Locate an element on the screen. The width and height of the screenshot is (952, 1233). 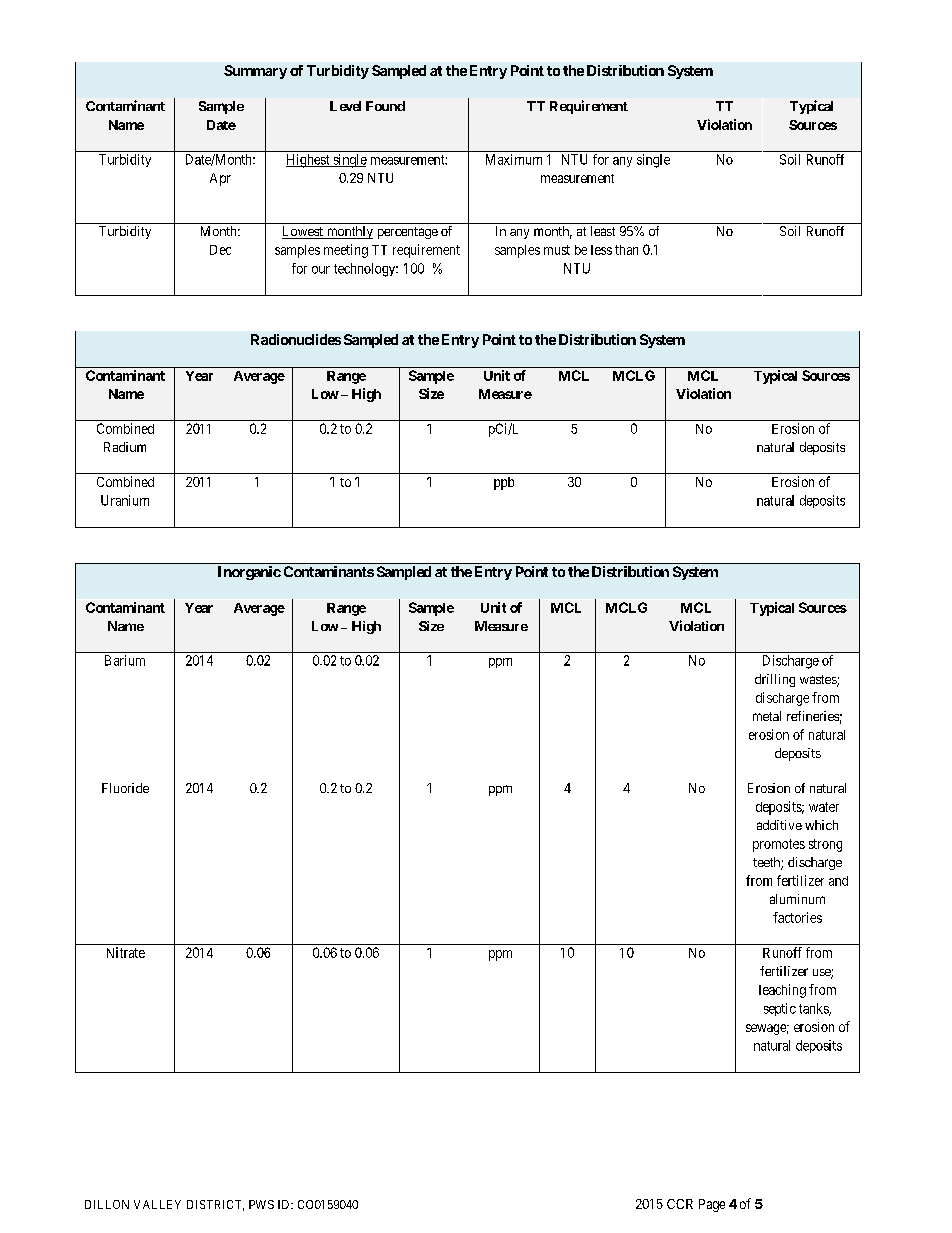
than is located at coordinates (626, 250).
